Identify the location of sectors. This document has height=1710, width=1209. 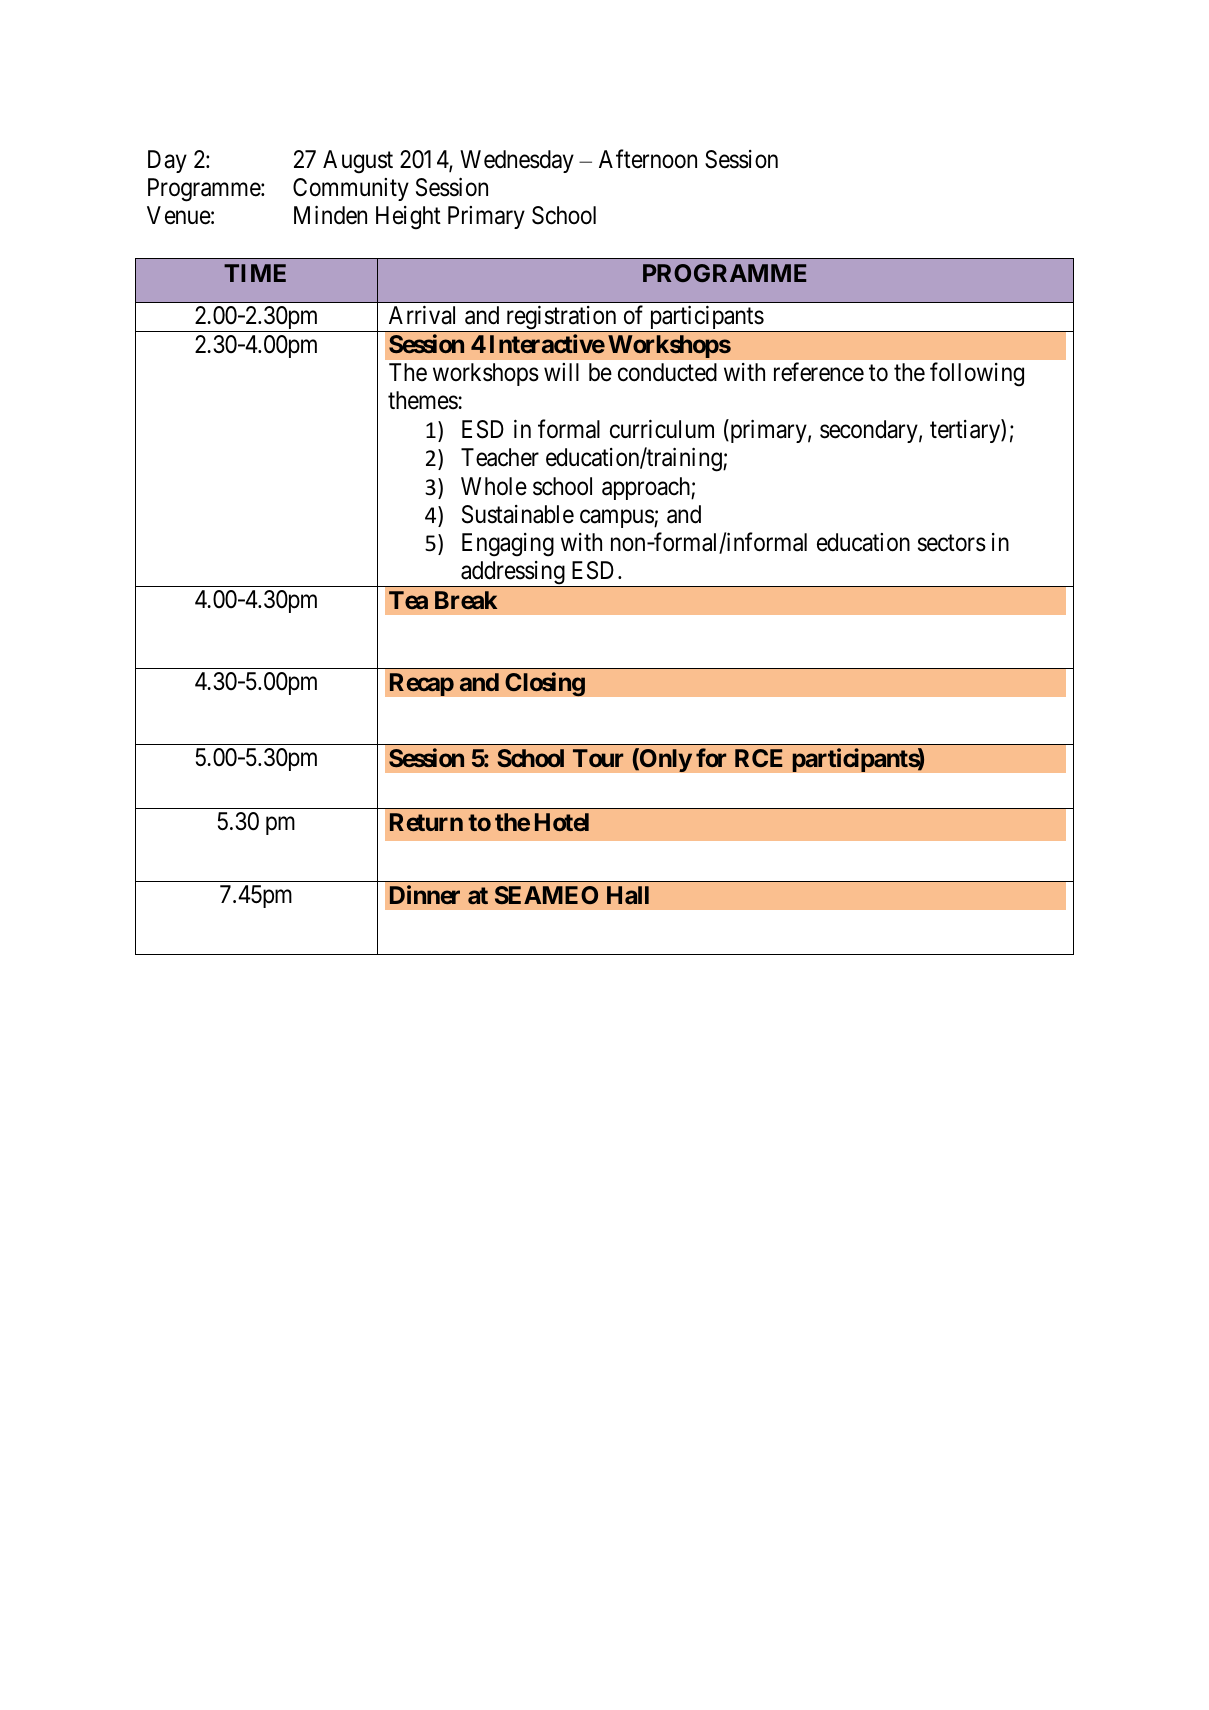
(952, 543).
